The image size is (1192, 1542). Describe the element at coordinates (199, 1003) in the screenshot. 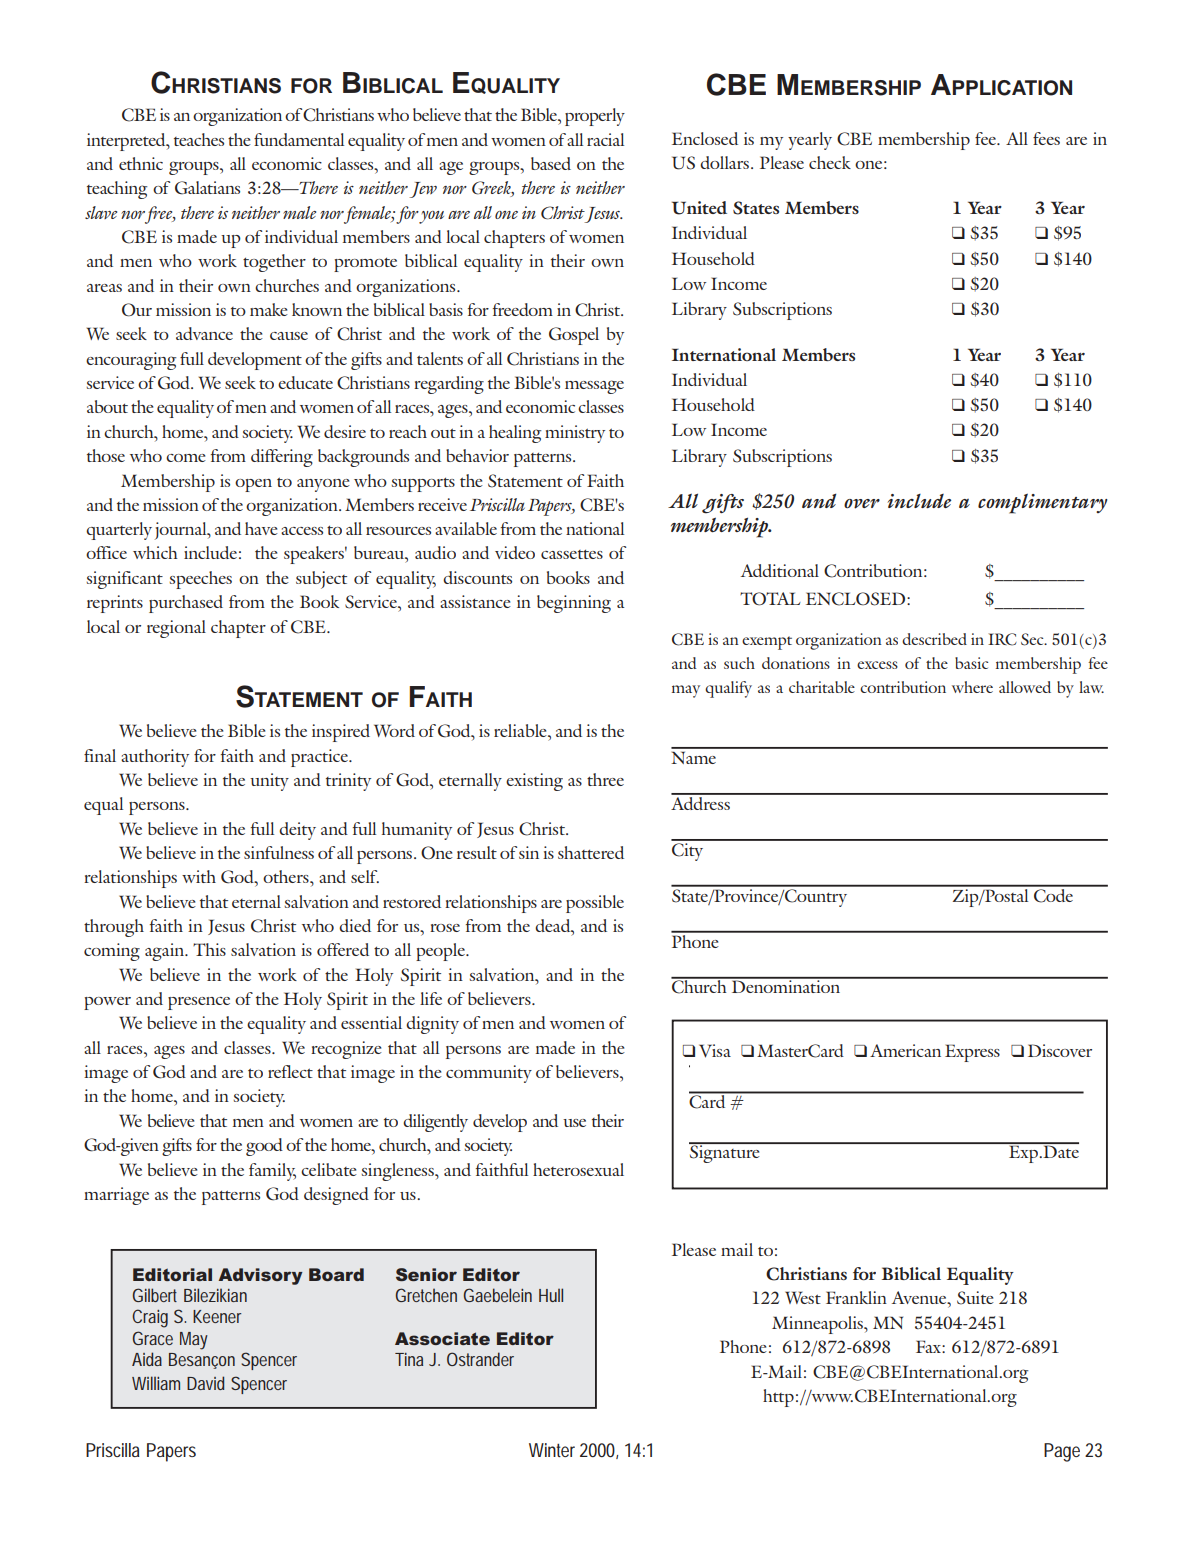

I see `presence` at that location.
